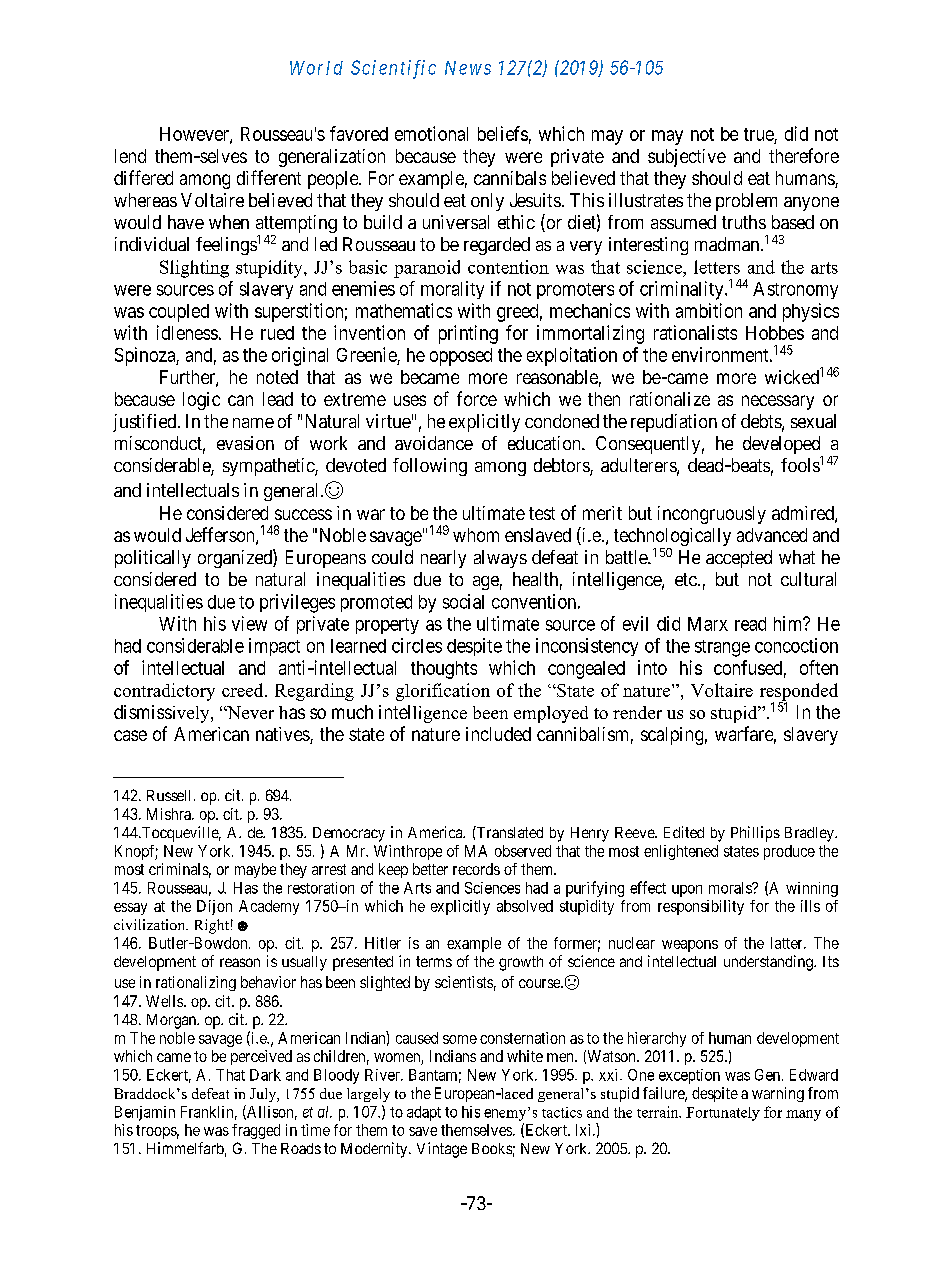  Describe the element at coordinates (187, 332) in the screenshot. I see `idleness` at that location.
